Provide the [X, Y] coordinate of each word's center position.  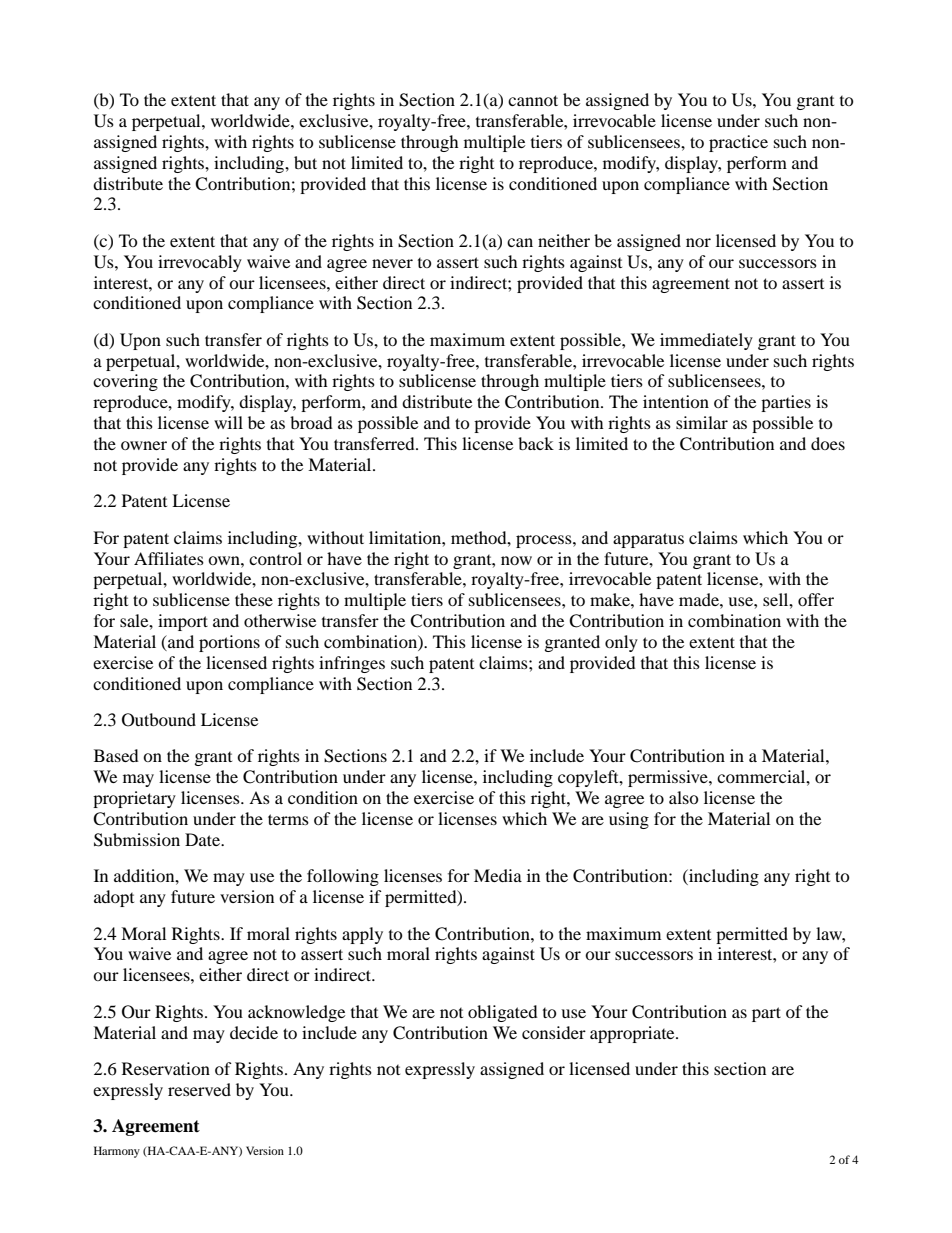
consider [554, 1032]
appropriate [633, 1034]
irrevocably [200, 263]
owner [144, 445]
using [629, 820]
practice [738, 143]
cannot [533, 100]
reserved [199, 1089]
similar [702, 422]
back [536, 443]
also [684, 797]
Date [203, 839]
